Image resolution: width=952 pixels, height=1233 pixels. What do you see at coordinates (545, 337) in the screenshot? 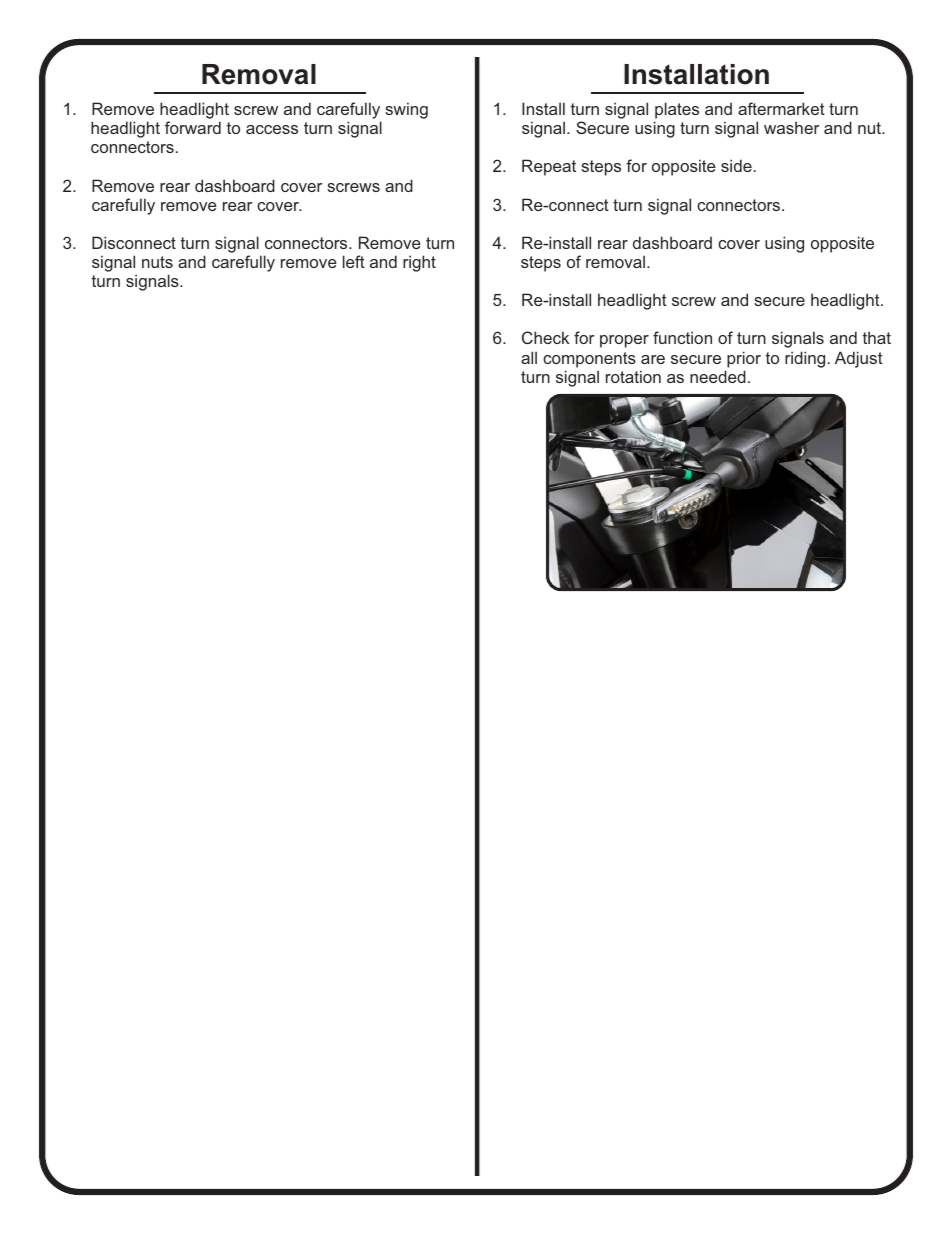
I see `Check` at bounding box center [545, 337].
